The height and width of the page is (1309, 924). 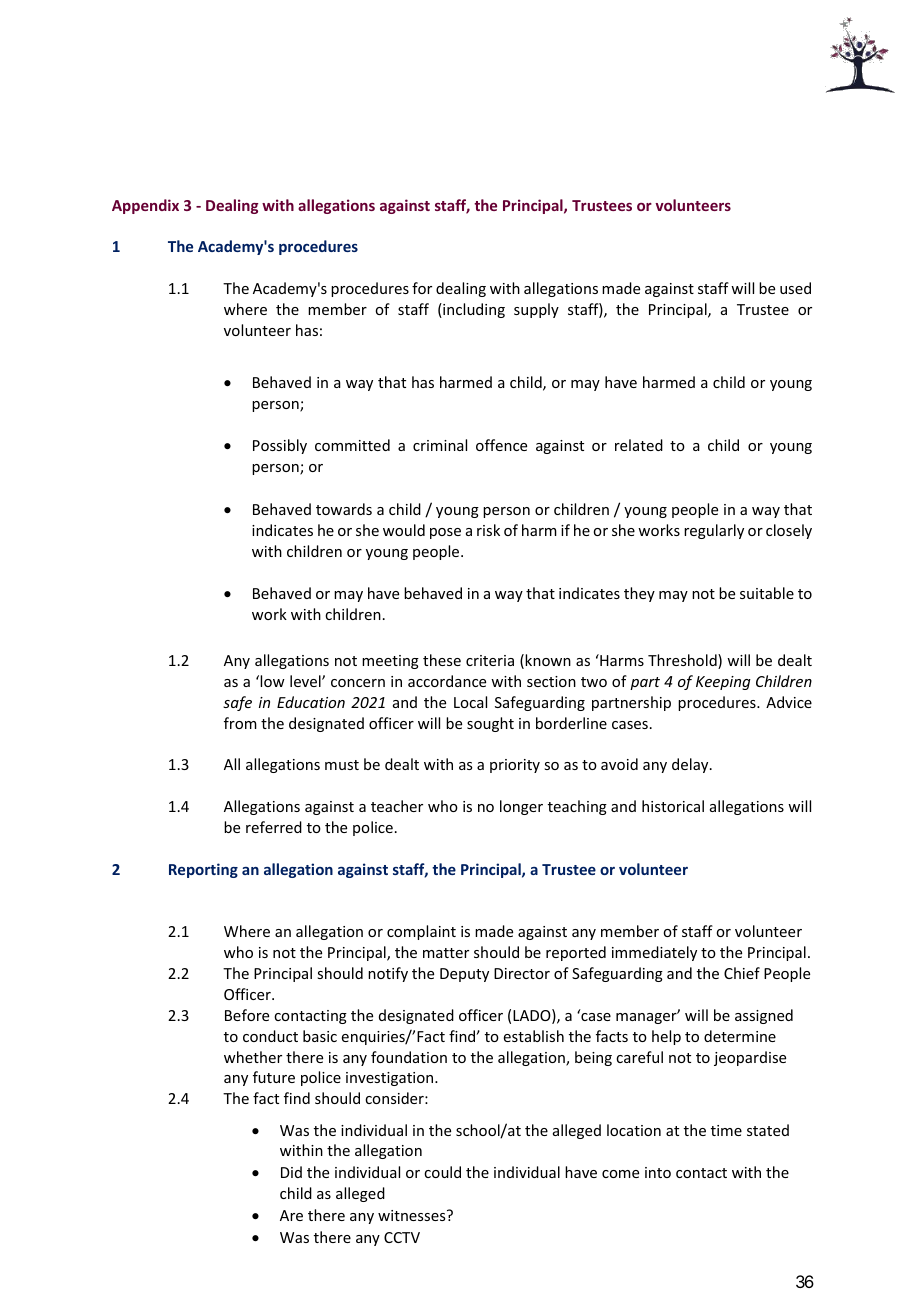 I want to click on including, so click(x=473, y=310).
